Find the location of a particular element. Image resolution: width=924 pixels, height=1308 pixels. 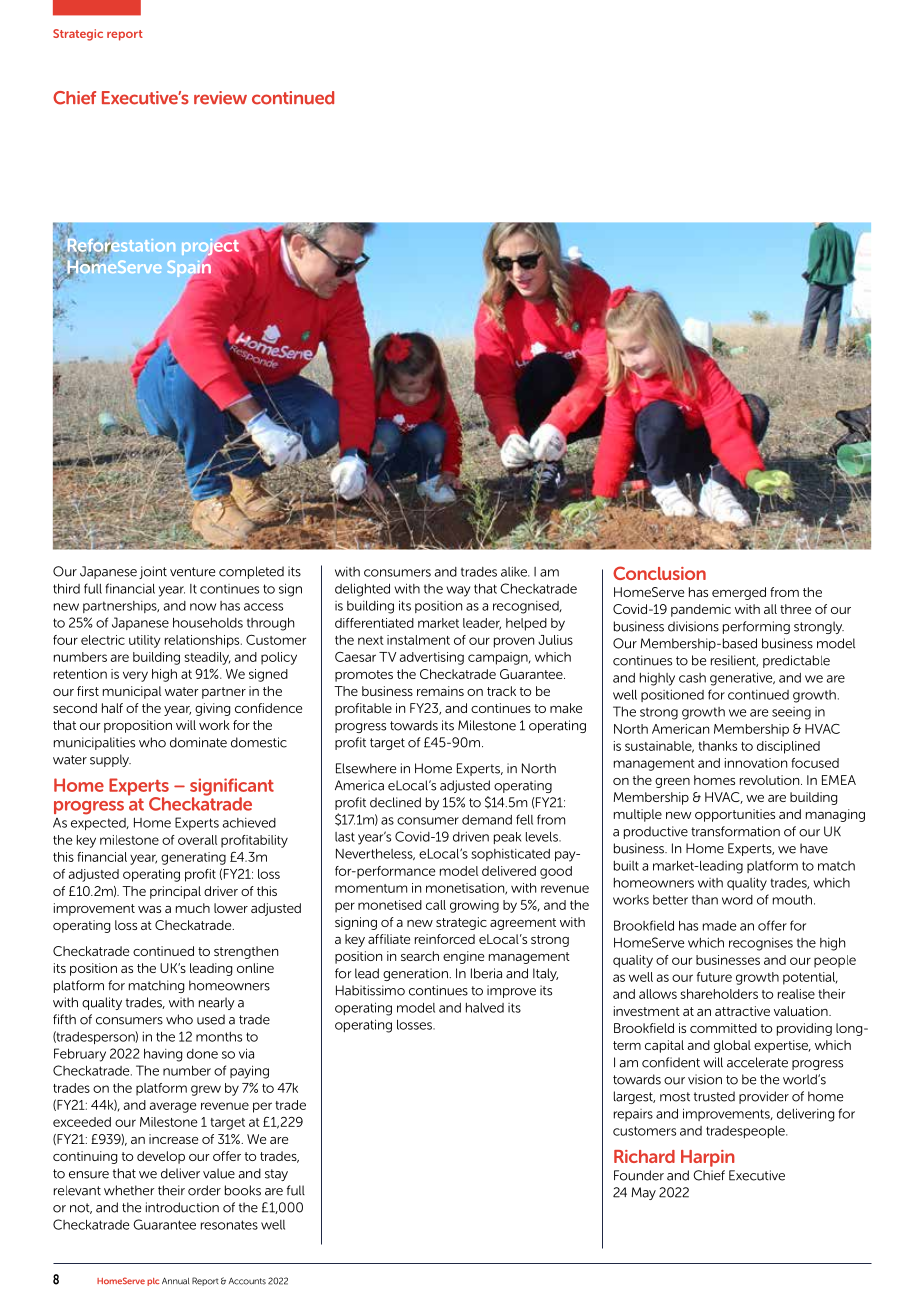

Conclusion is located at coordinates (659, 573).
